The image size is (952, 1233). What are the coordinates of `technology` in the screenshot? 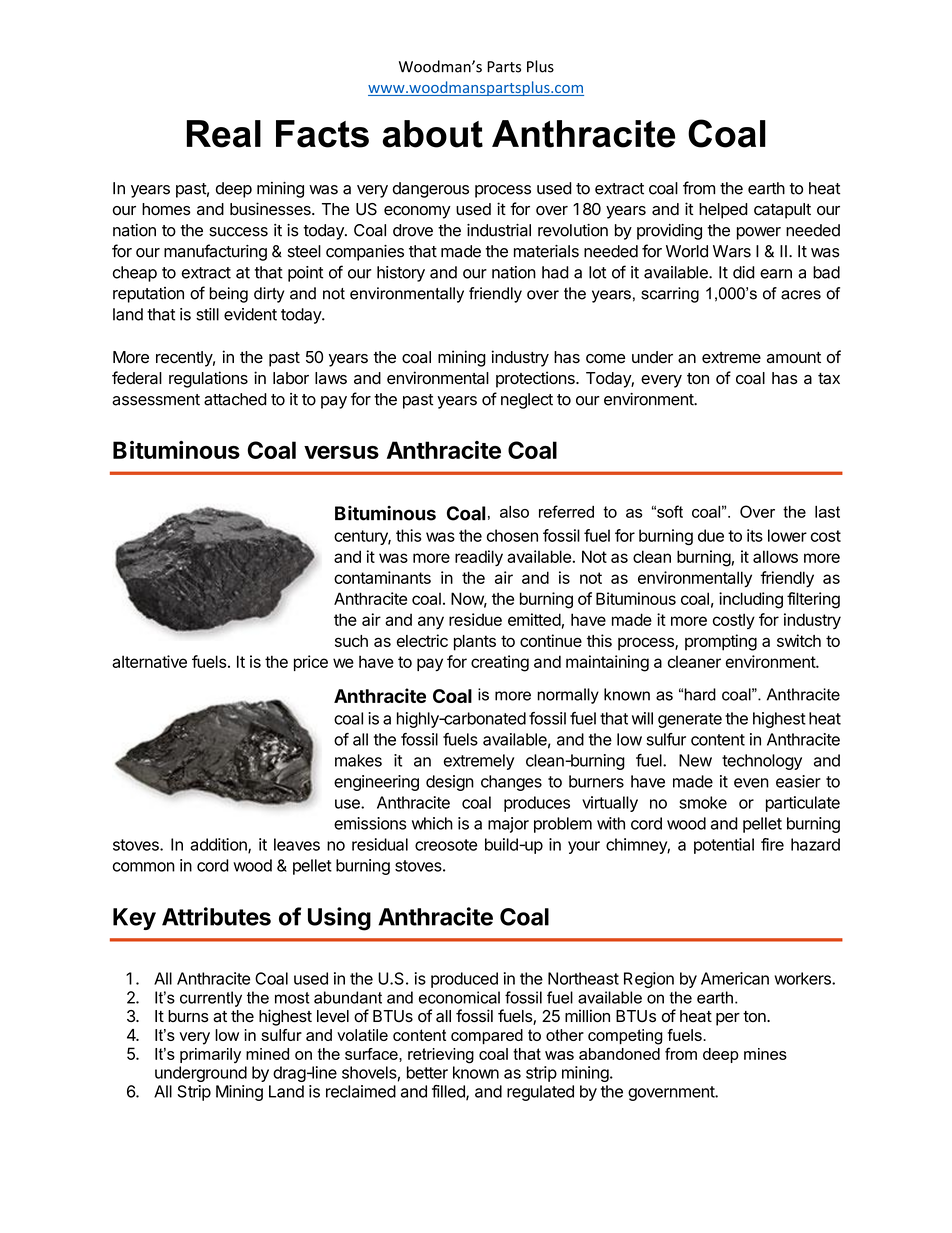 It's located at (762, 762).
